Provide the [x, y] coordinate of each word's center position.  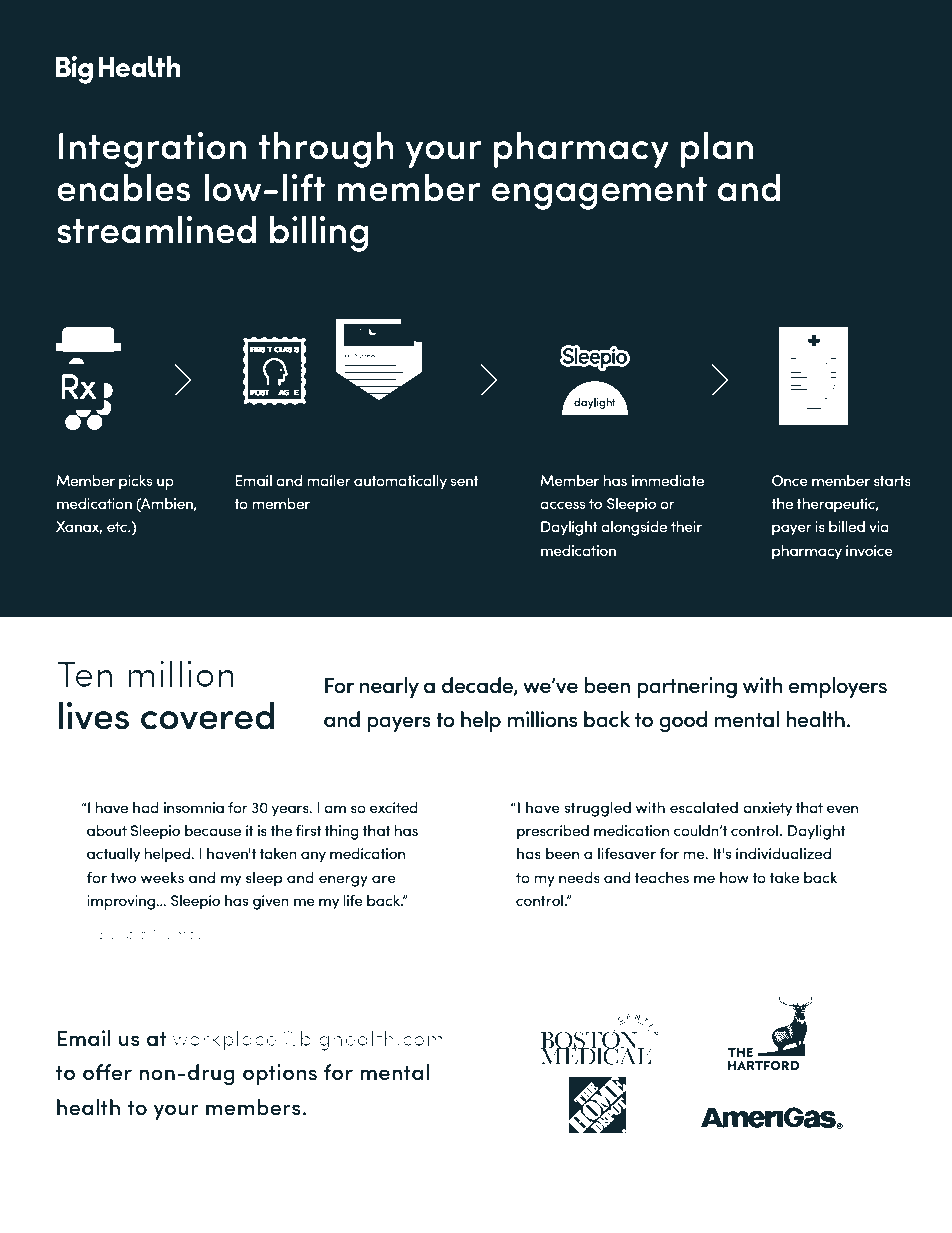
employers [838, 687]
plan [717, 150]
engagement [599, 193]
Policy [158, 1177]
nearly [389, 687]
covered [207, 716]
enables [123, 188]
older [495, 1178]
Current [807, 1165]
